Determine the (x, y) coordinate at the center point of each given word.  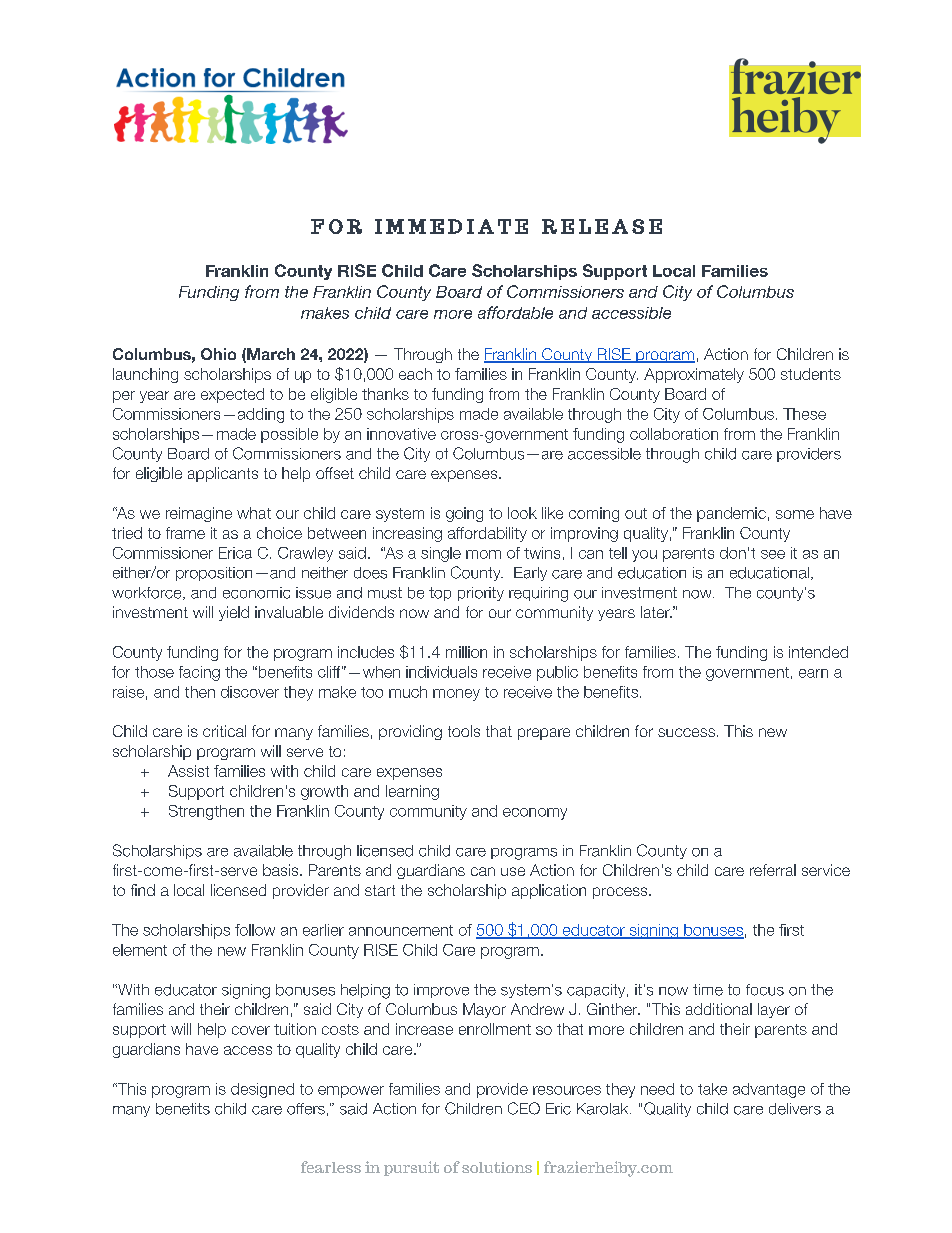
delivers (795, 1109)
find (143, 890)
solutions (497, 1167)
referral (773, 870)
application (549, 891)
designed (262, 1090)
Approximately (694, 375)
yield (234, 613)
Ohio (218, 354)
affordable (515, 312)
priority (481, 594)
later (656, 612)
